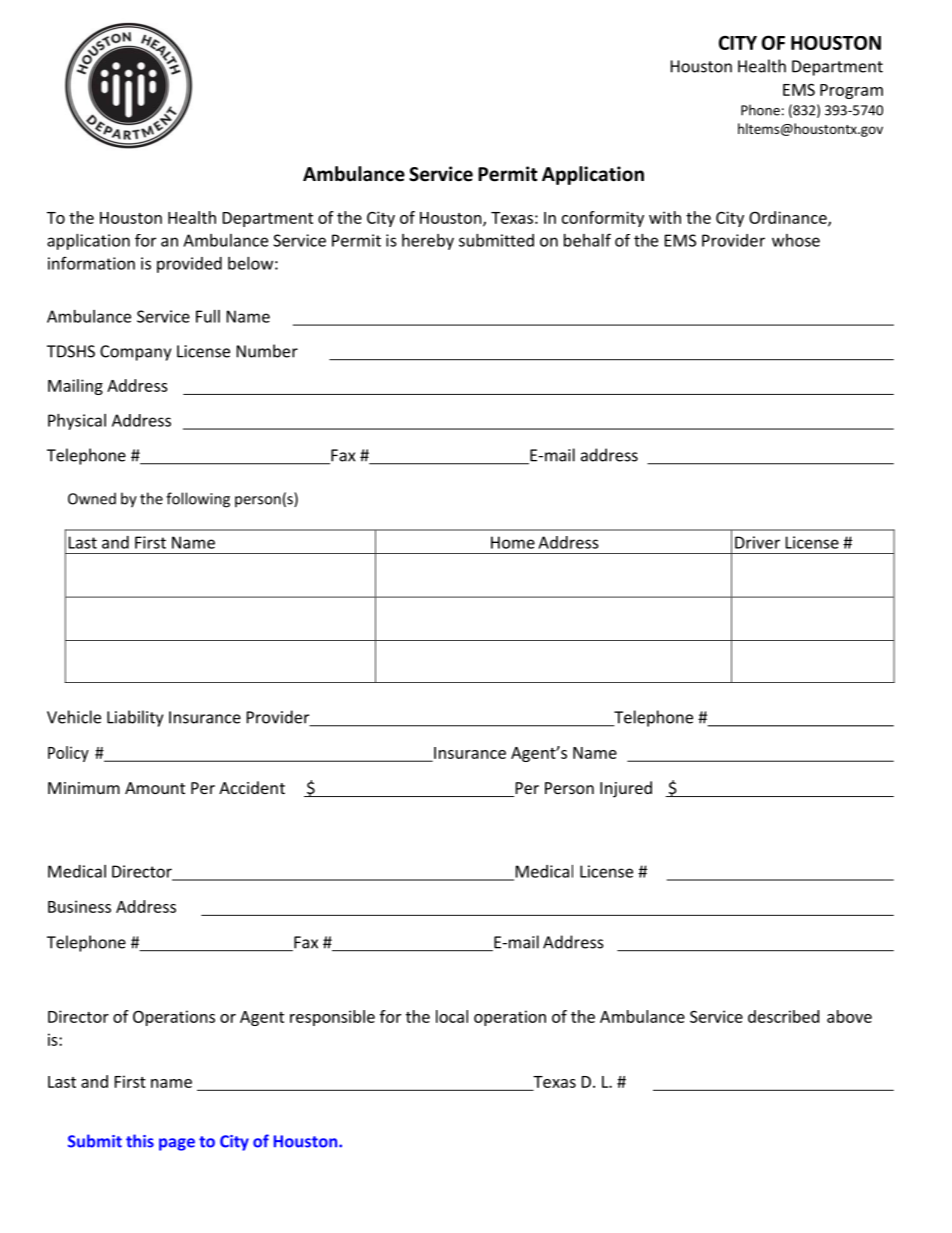  What do you see at coordinates (452, 1016) in the screenshot?
I see `local` at bounding box center [452, 1016].
